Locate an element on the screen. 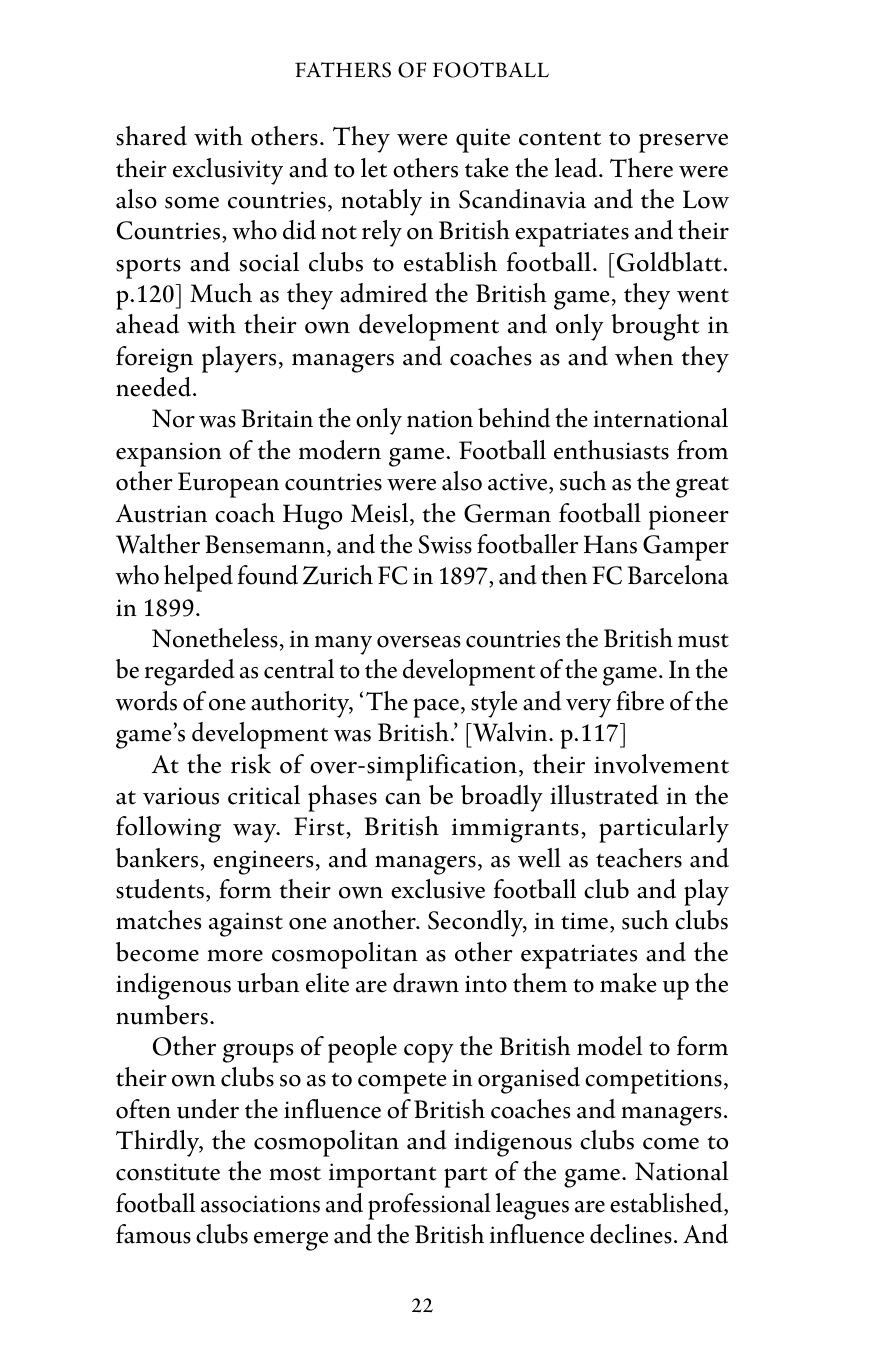 Image resolution: width=876 pixels, height=1372 pixels. following is located at coordinates (168, 829).
